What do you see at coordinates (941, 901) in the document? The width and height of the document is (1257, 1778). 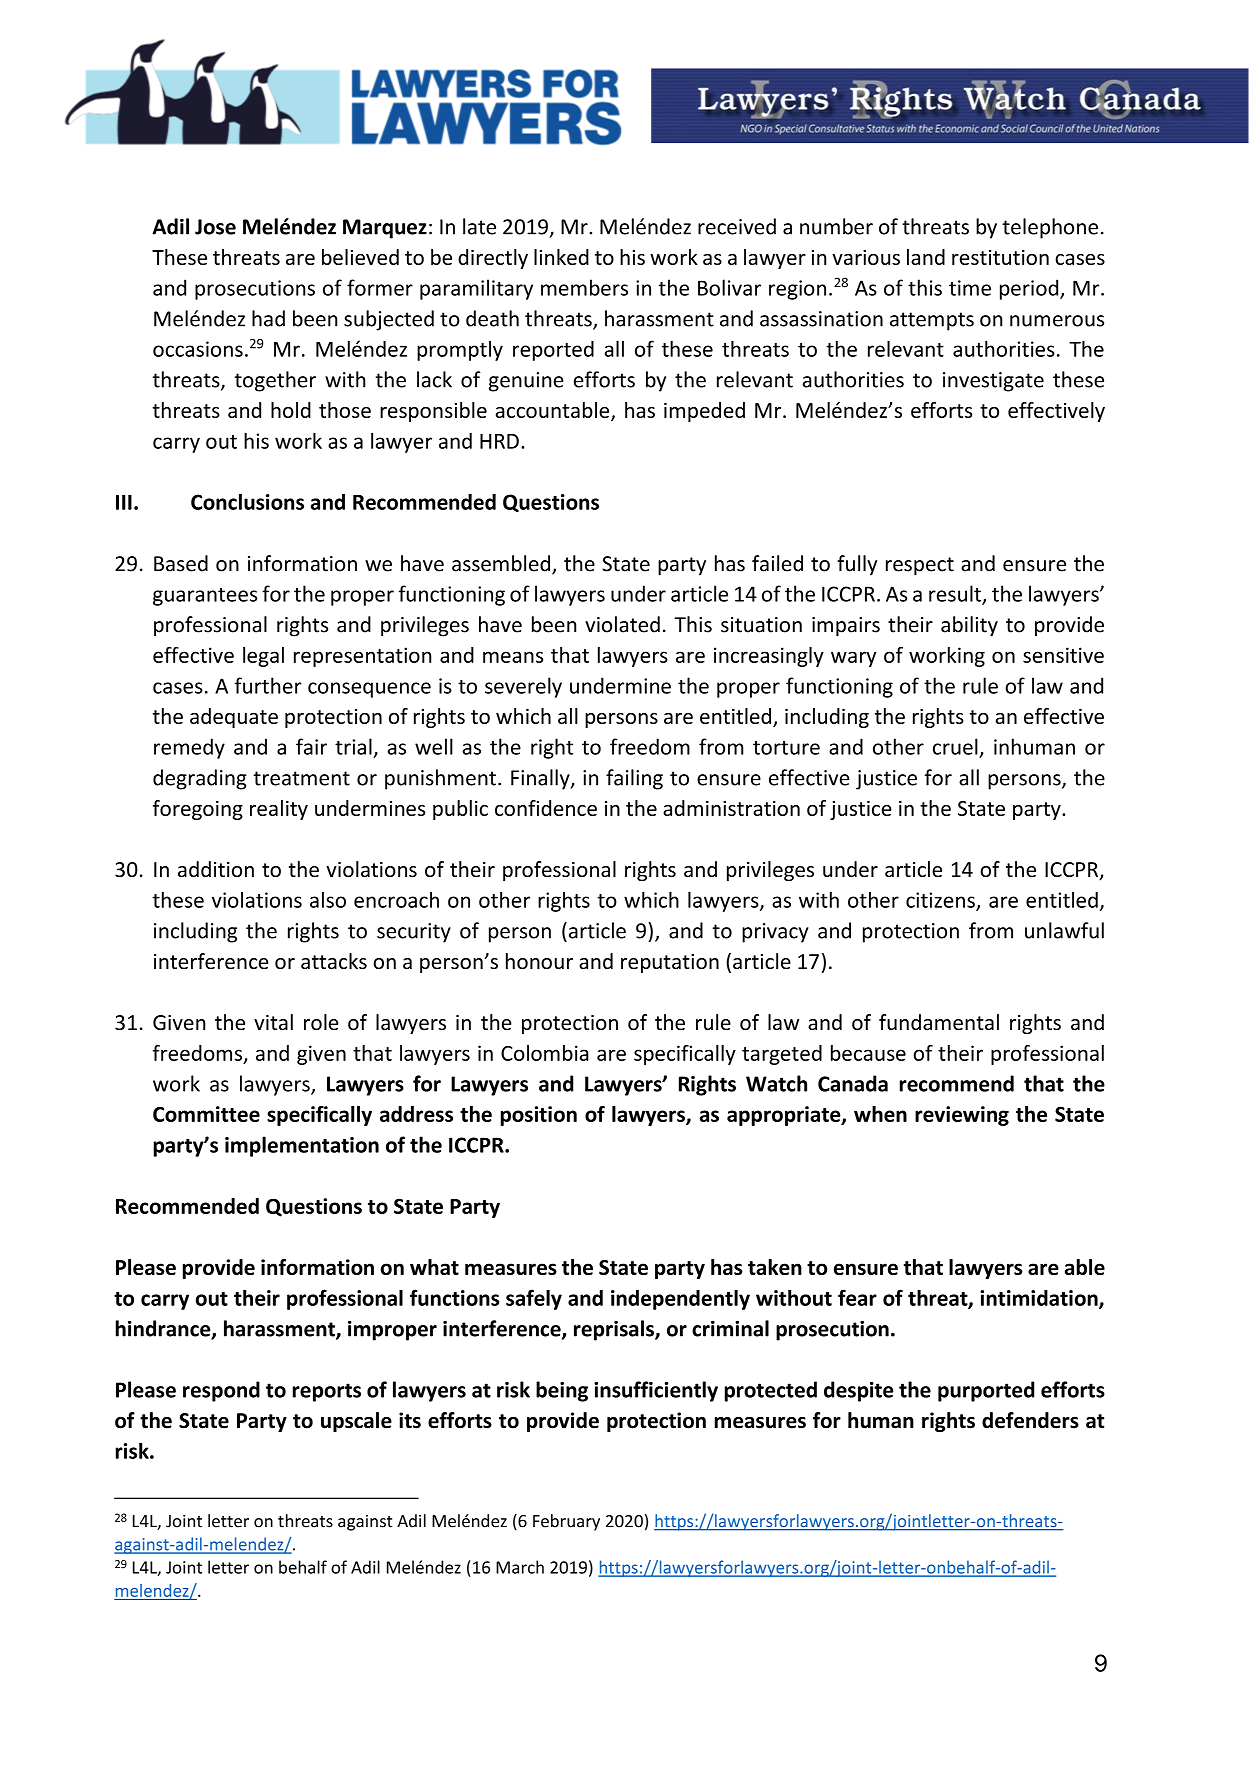 I see `citizens` at bounding box center [941, 901].
